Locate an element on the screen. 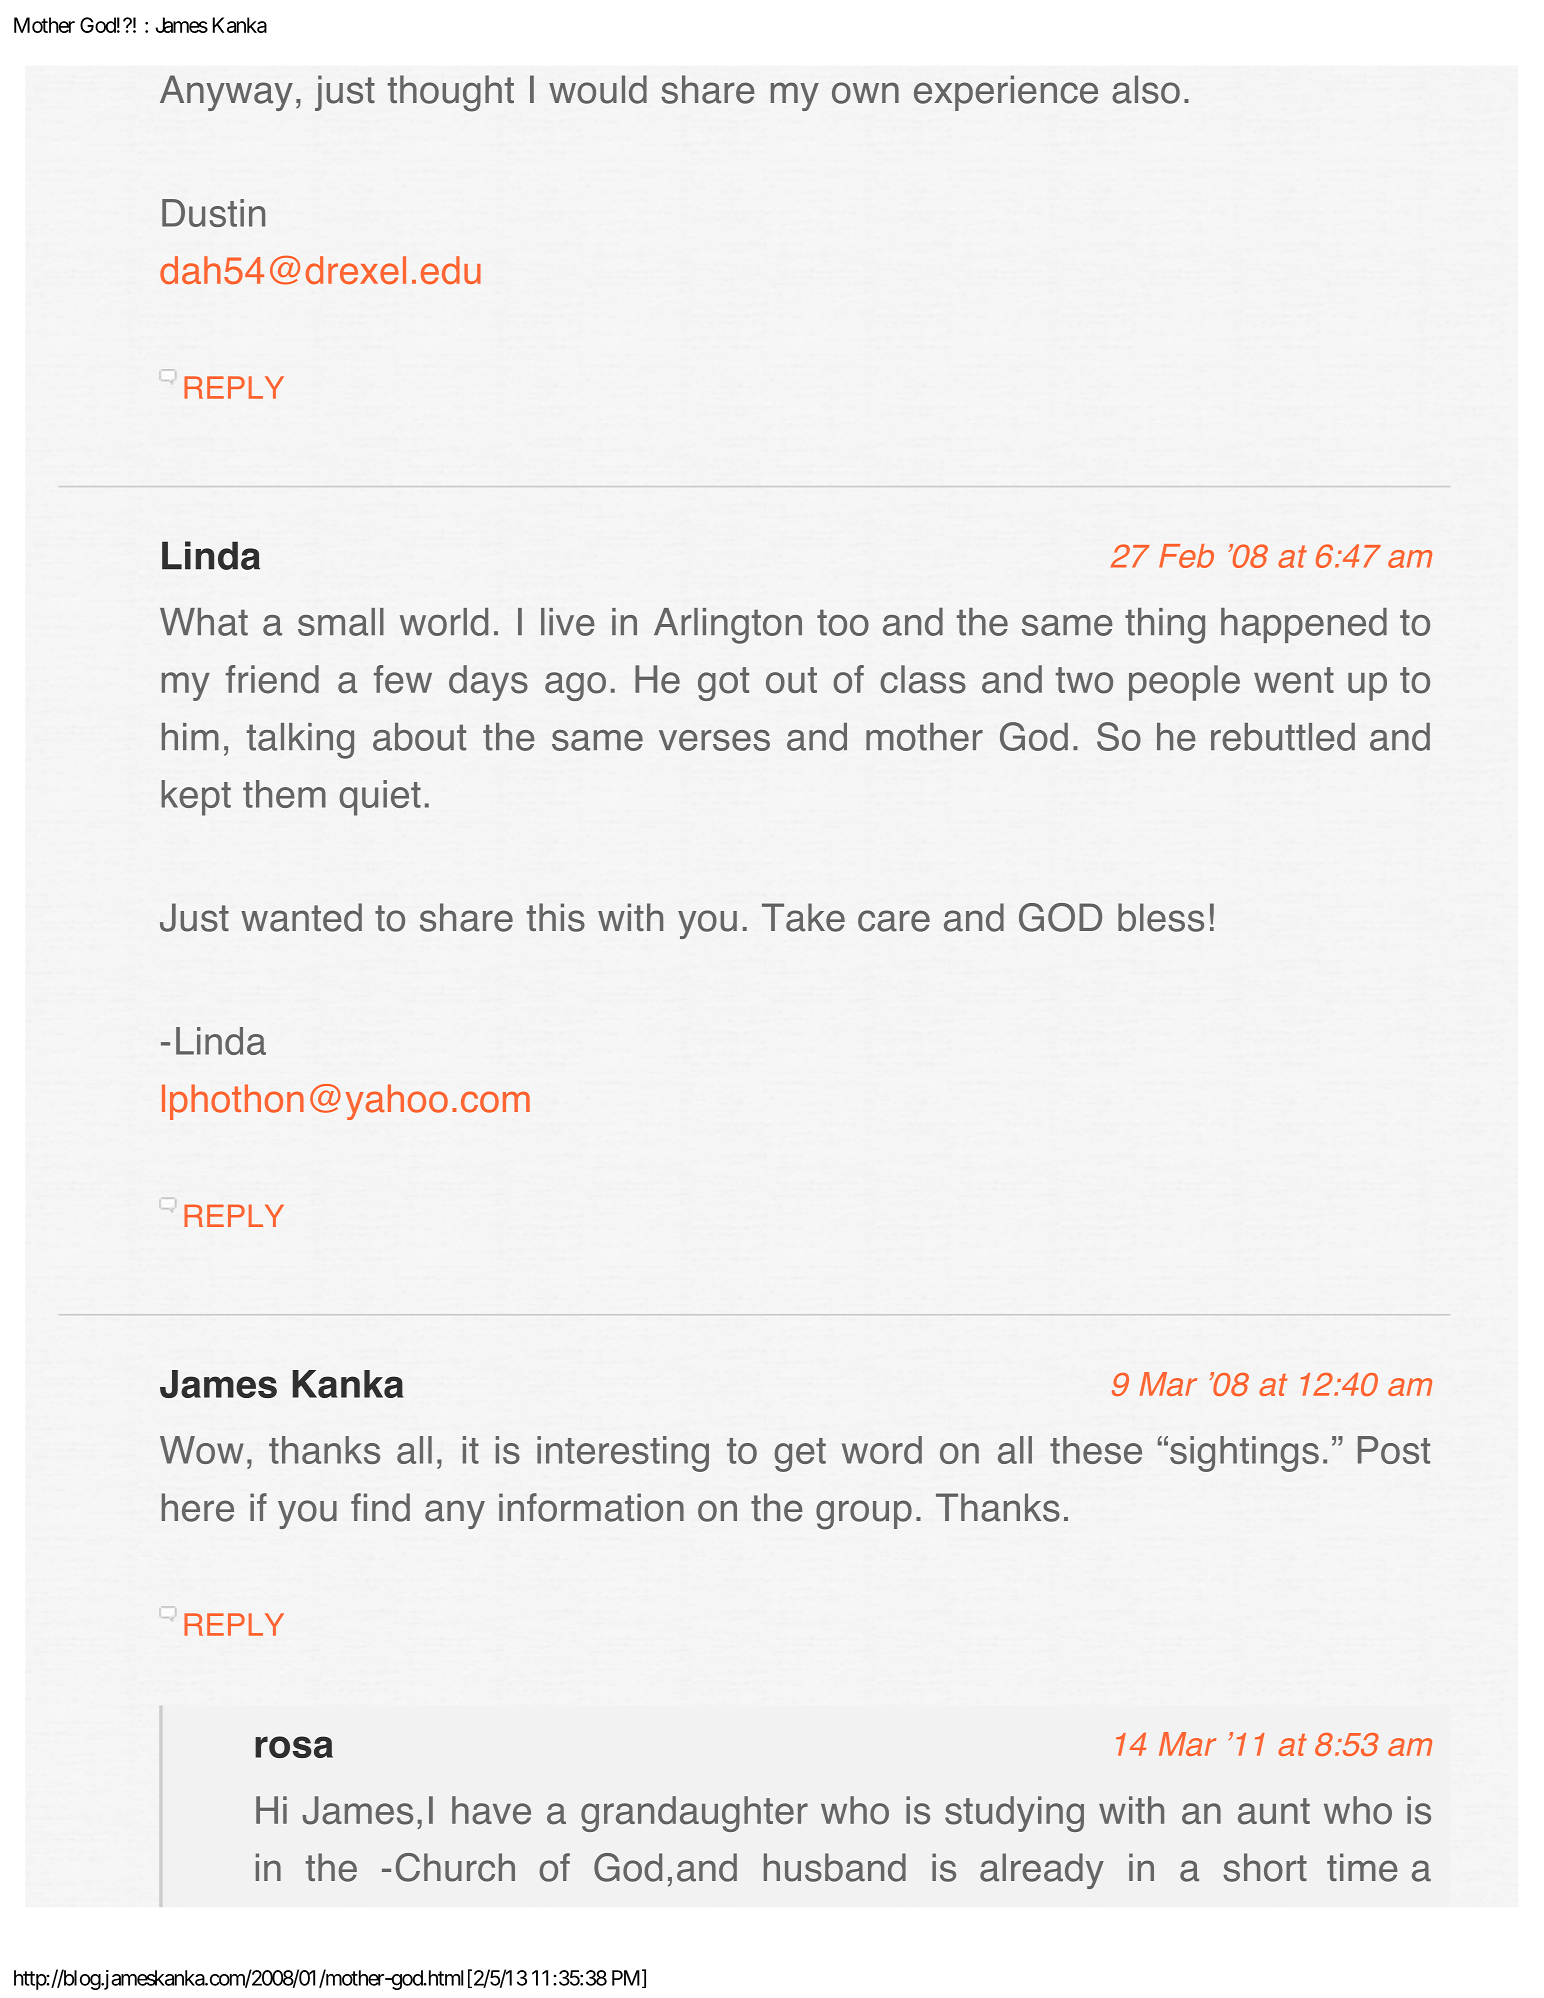 This screenshot has width=1544, height=1998. husband is located at coordinates (835, 1867).
